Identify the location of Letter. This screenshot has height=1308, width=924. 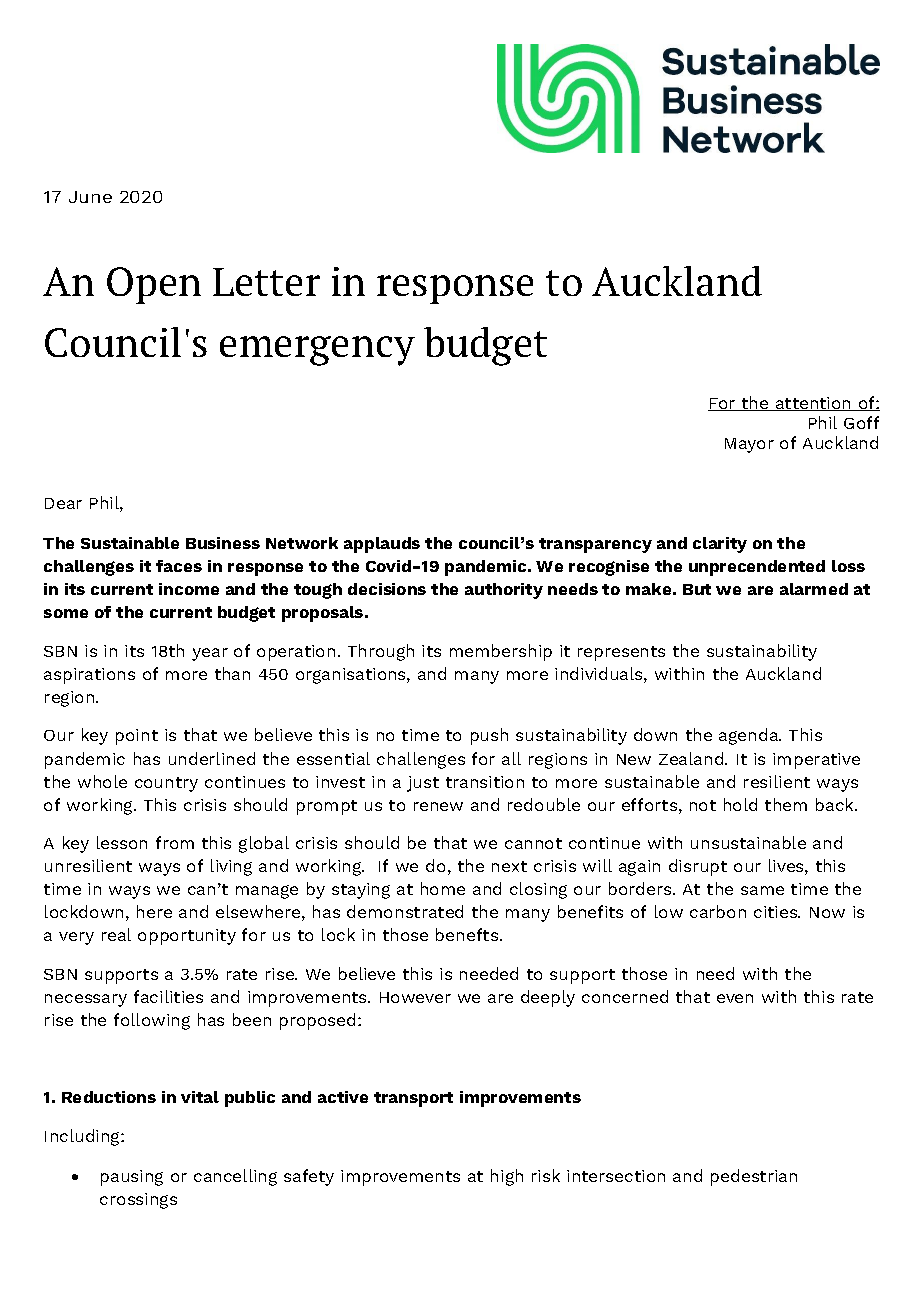
(266, 282).
